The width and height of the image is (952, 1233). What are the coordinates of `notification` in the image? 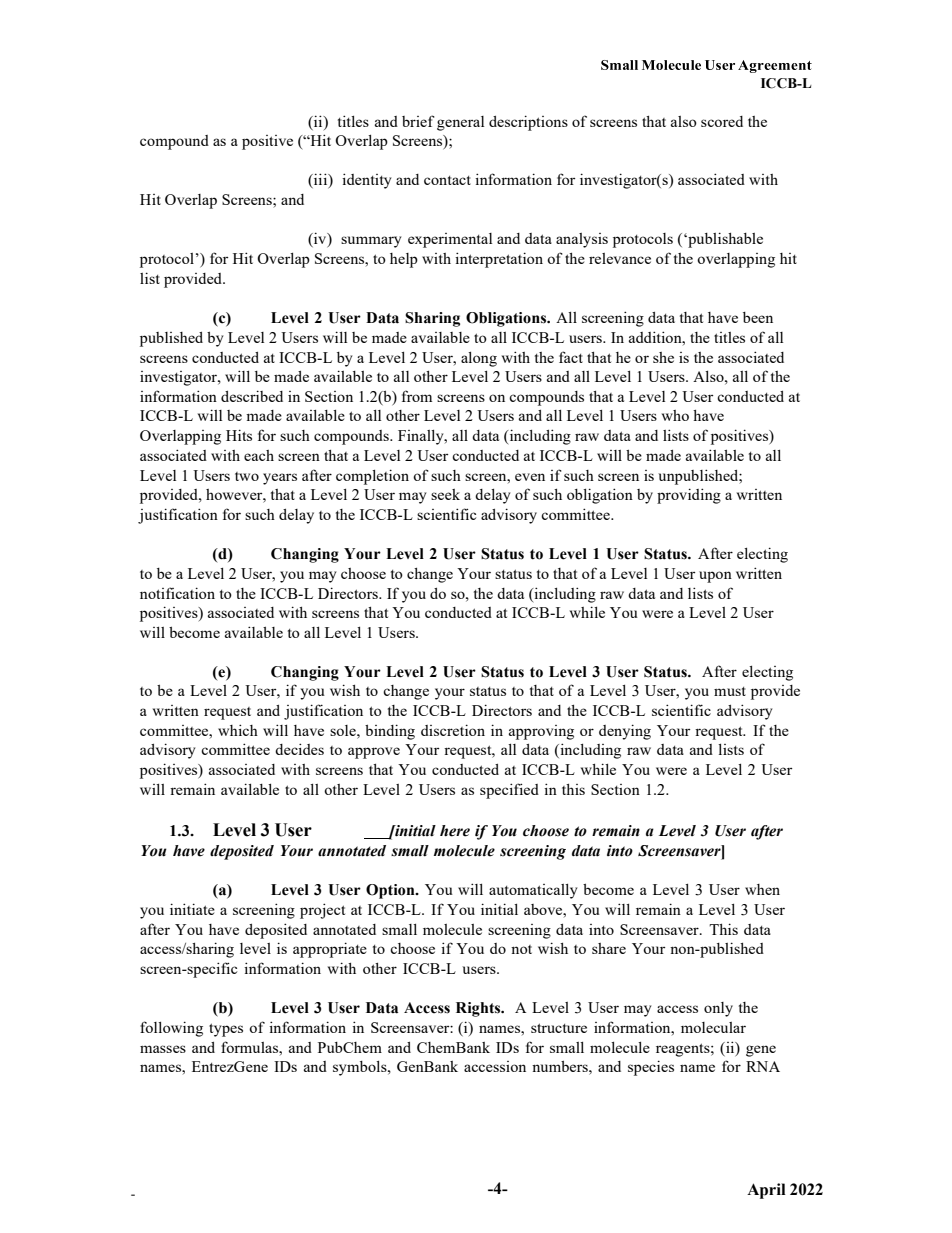 It's located at (177, 593).
